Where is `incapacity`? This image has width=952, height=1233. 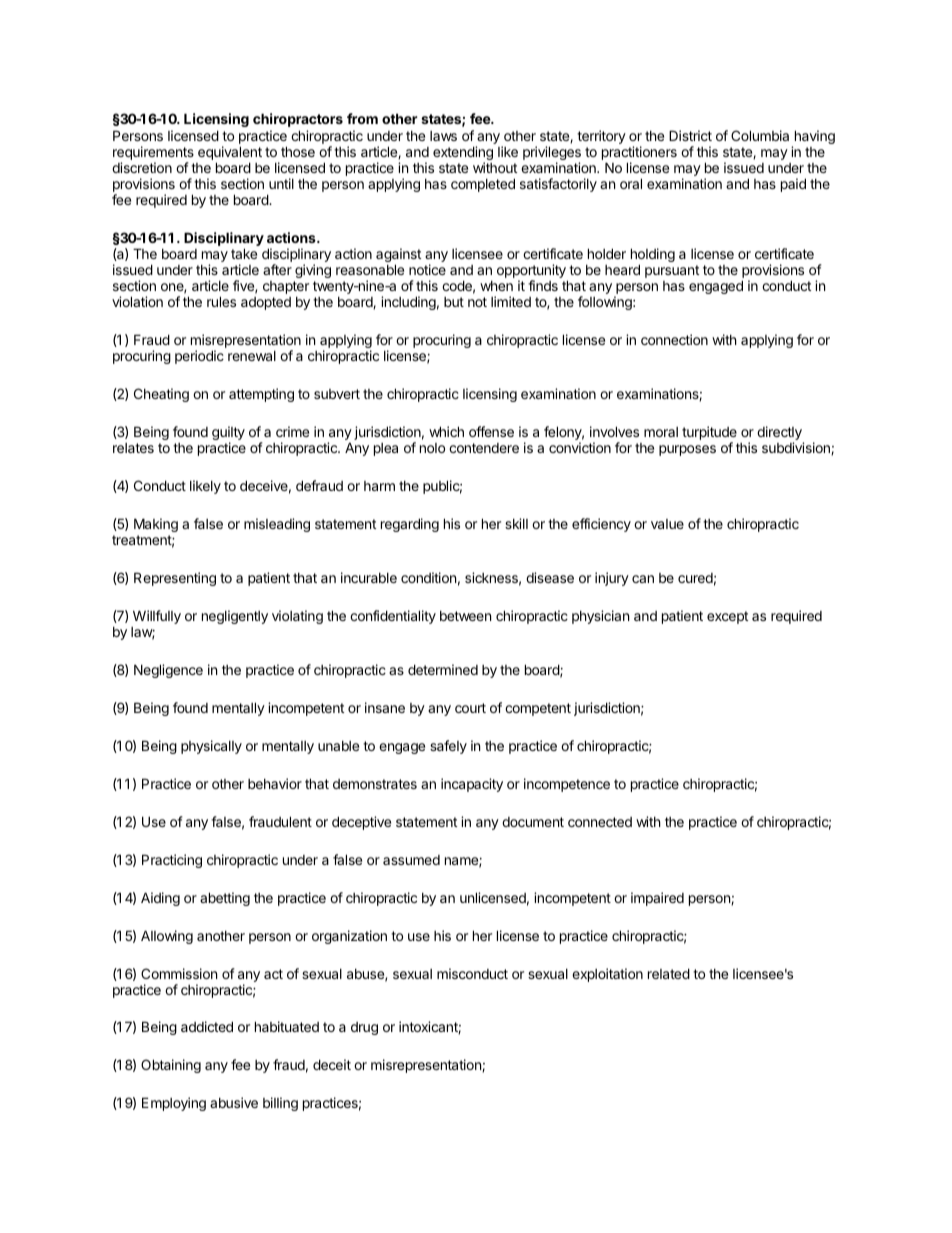 incapacity is located at coordinates (472, 785).
